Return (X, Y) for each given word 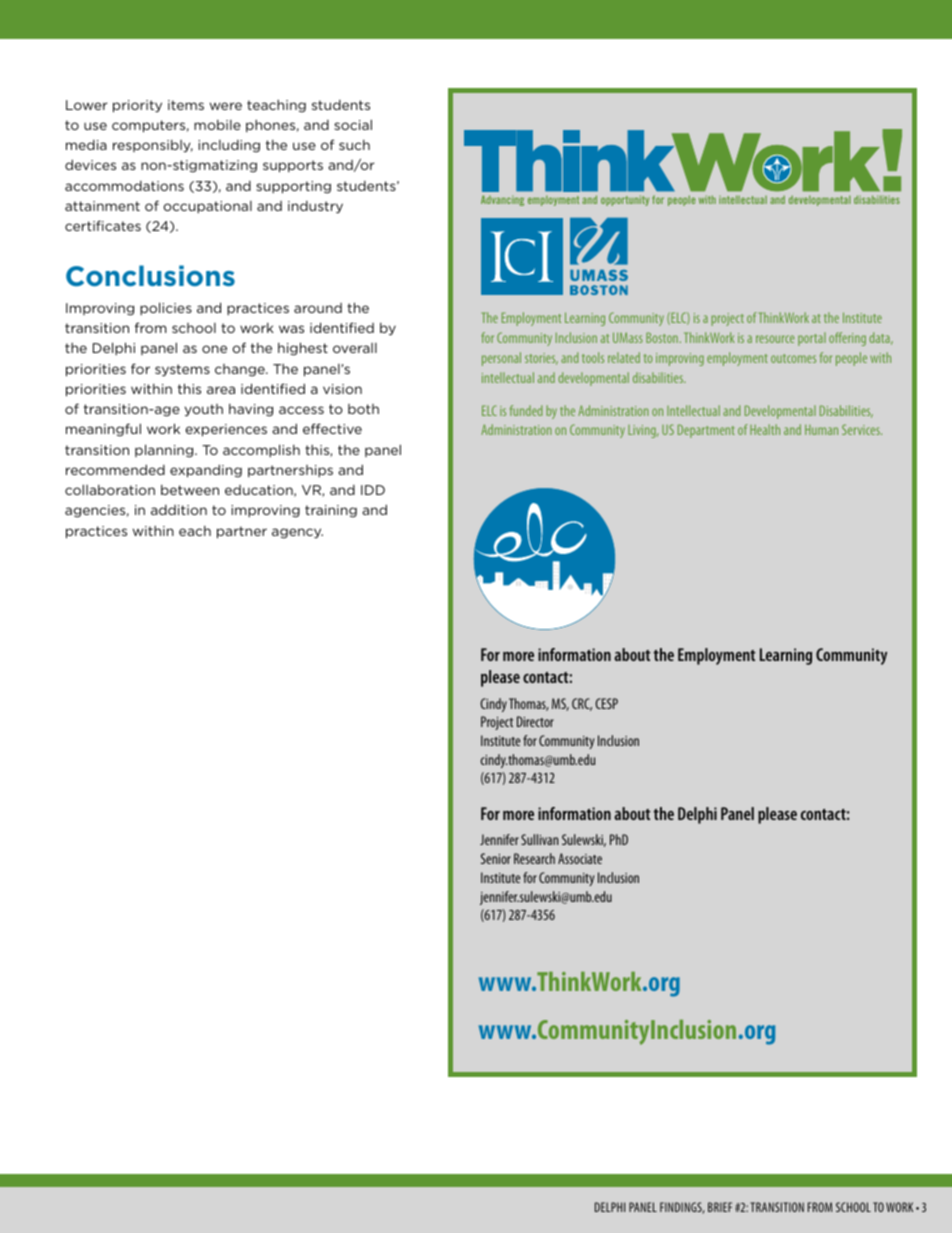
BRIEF (720, 1207)
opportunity (625, 200)
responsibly (153, 146)
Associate (580, 858)
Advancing (502, 200)
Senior (496, 858)
